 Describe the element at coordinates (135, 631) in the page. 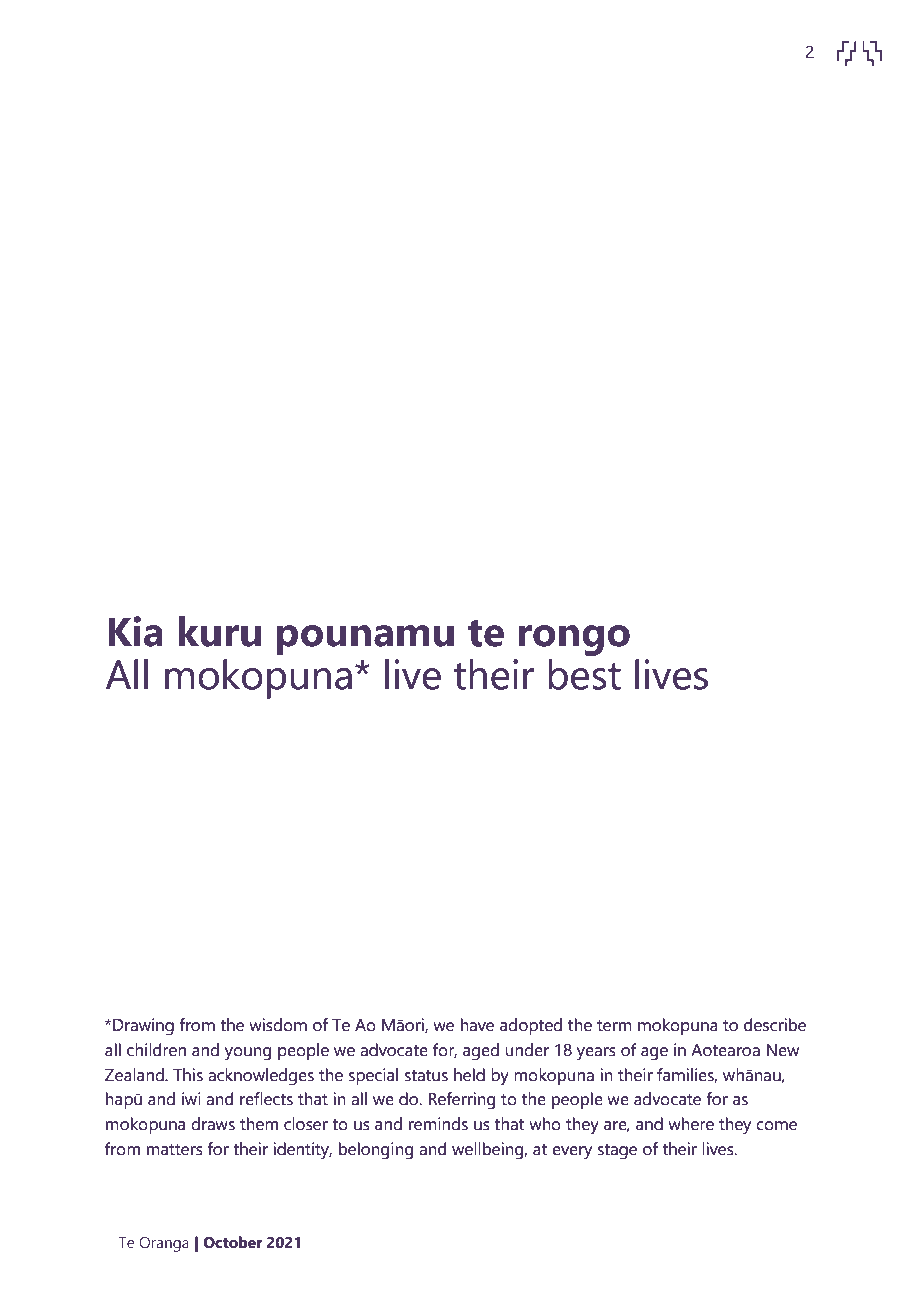

I see `Kia` at that location.
